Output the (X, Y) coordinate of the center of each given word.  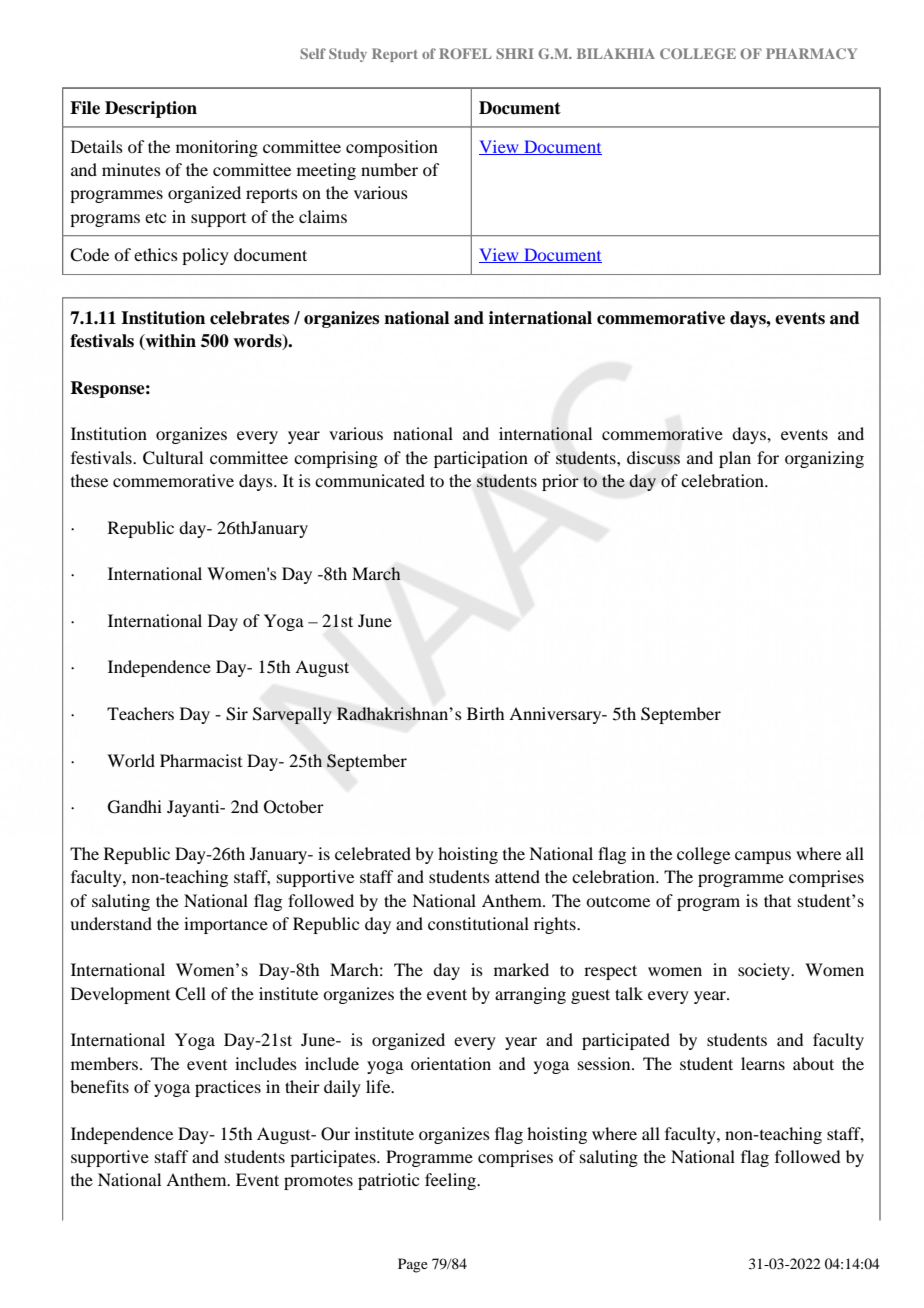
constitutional (478, 923)
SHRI (515, 53)
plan (735, 459)
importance (226, 925)
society (765, 971)
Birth (485, 713)
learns (763, 1063)
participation (481, 459)
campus (763, 857)
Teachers (140, 713)
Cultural (173, 458)
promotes (318, 1182)
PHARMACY (811, 53)
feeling (451, 1181)
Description (151, 109)
